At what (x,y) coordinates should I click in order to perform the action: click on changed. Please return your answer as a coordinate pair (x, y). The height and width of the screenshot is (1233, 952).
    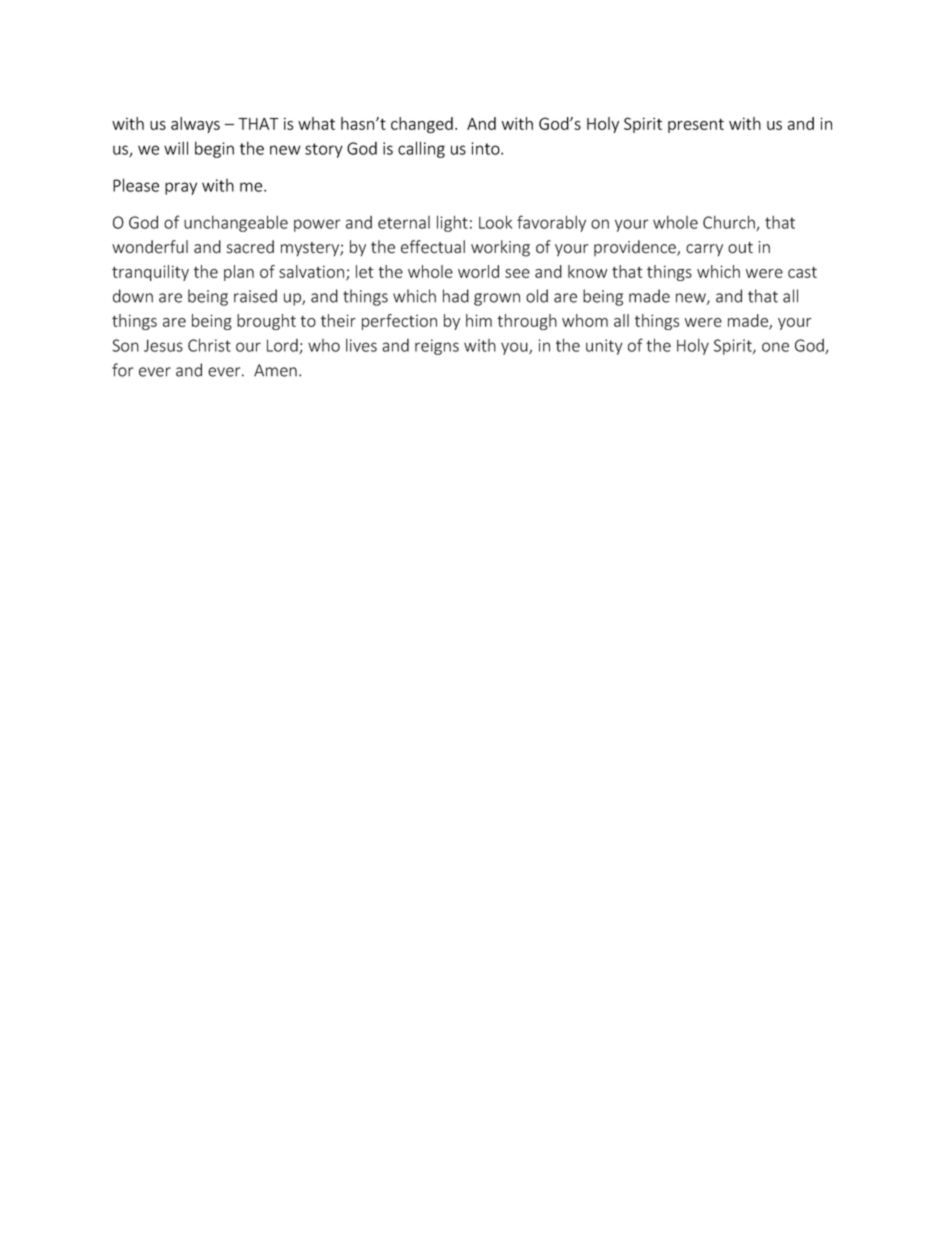
    Looking at the image, I should click on (422, 125).
